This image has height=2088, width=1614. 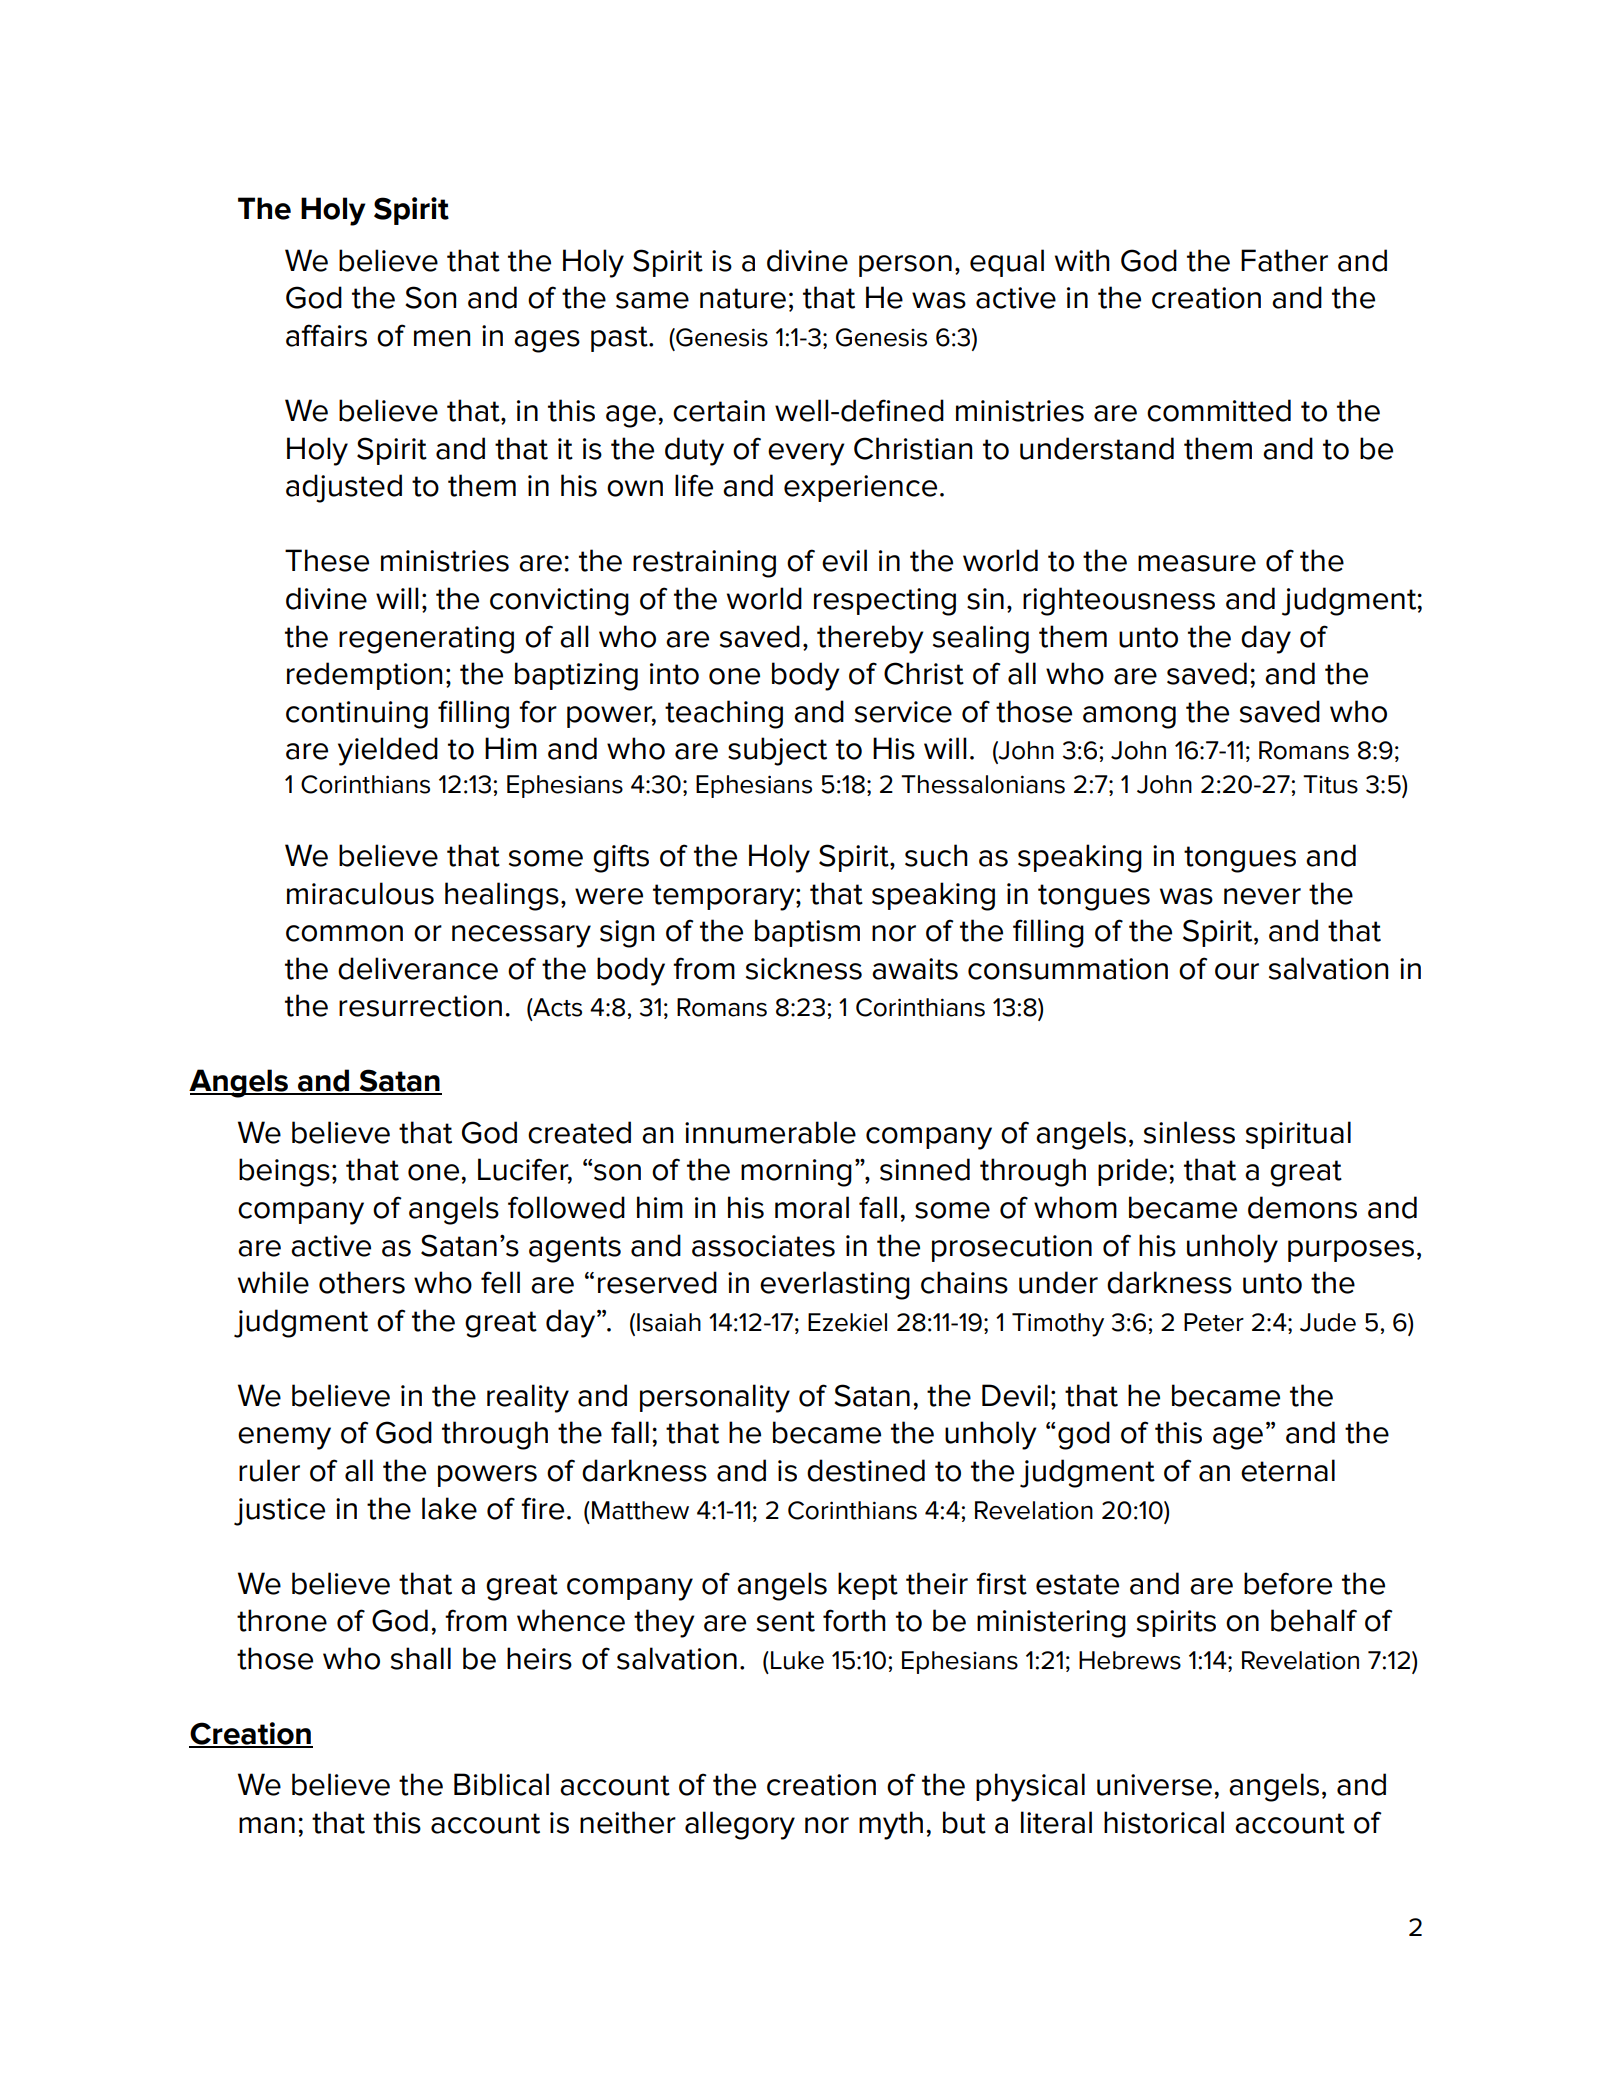 What do you see at coordinates (501, 1784) in the image?
I see `Biblical` at bounding box center [501, 1784].
